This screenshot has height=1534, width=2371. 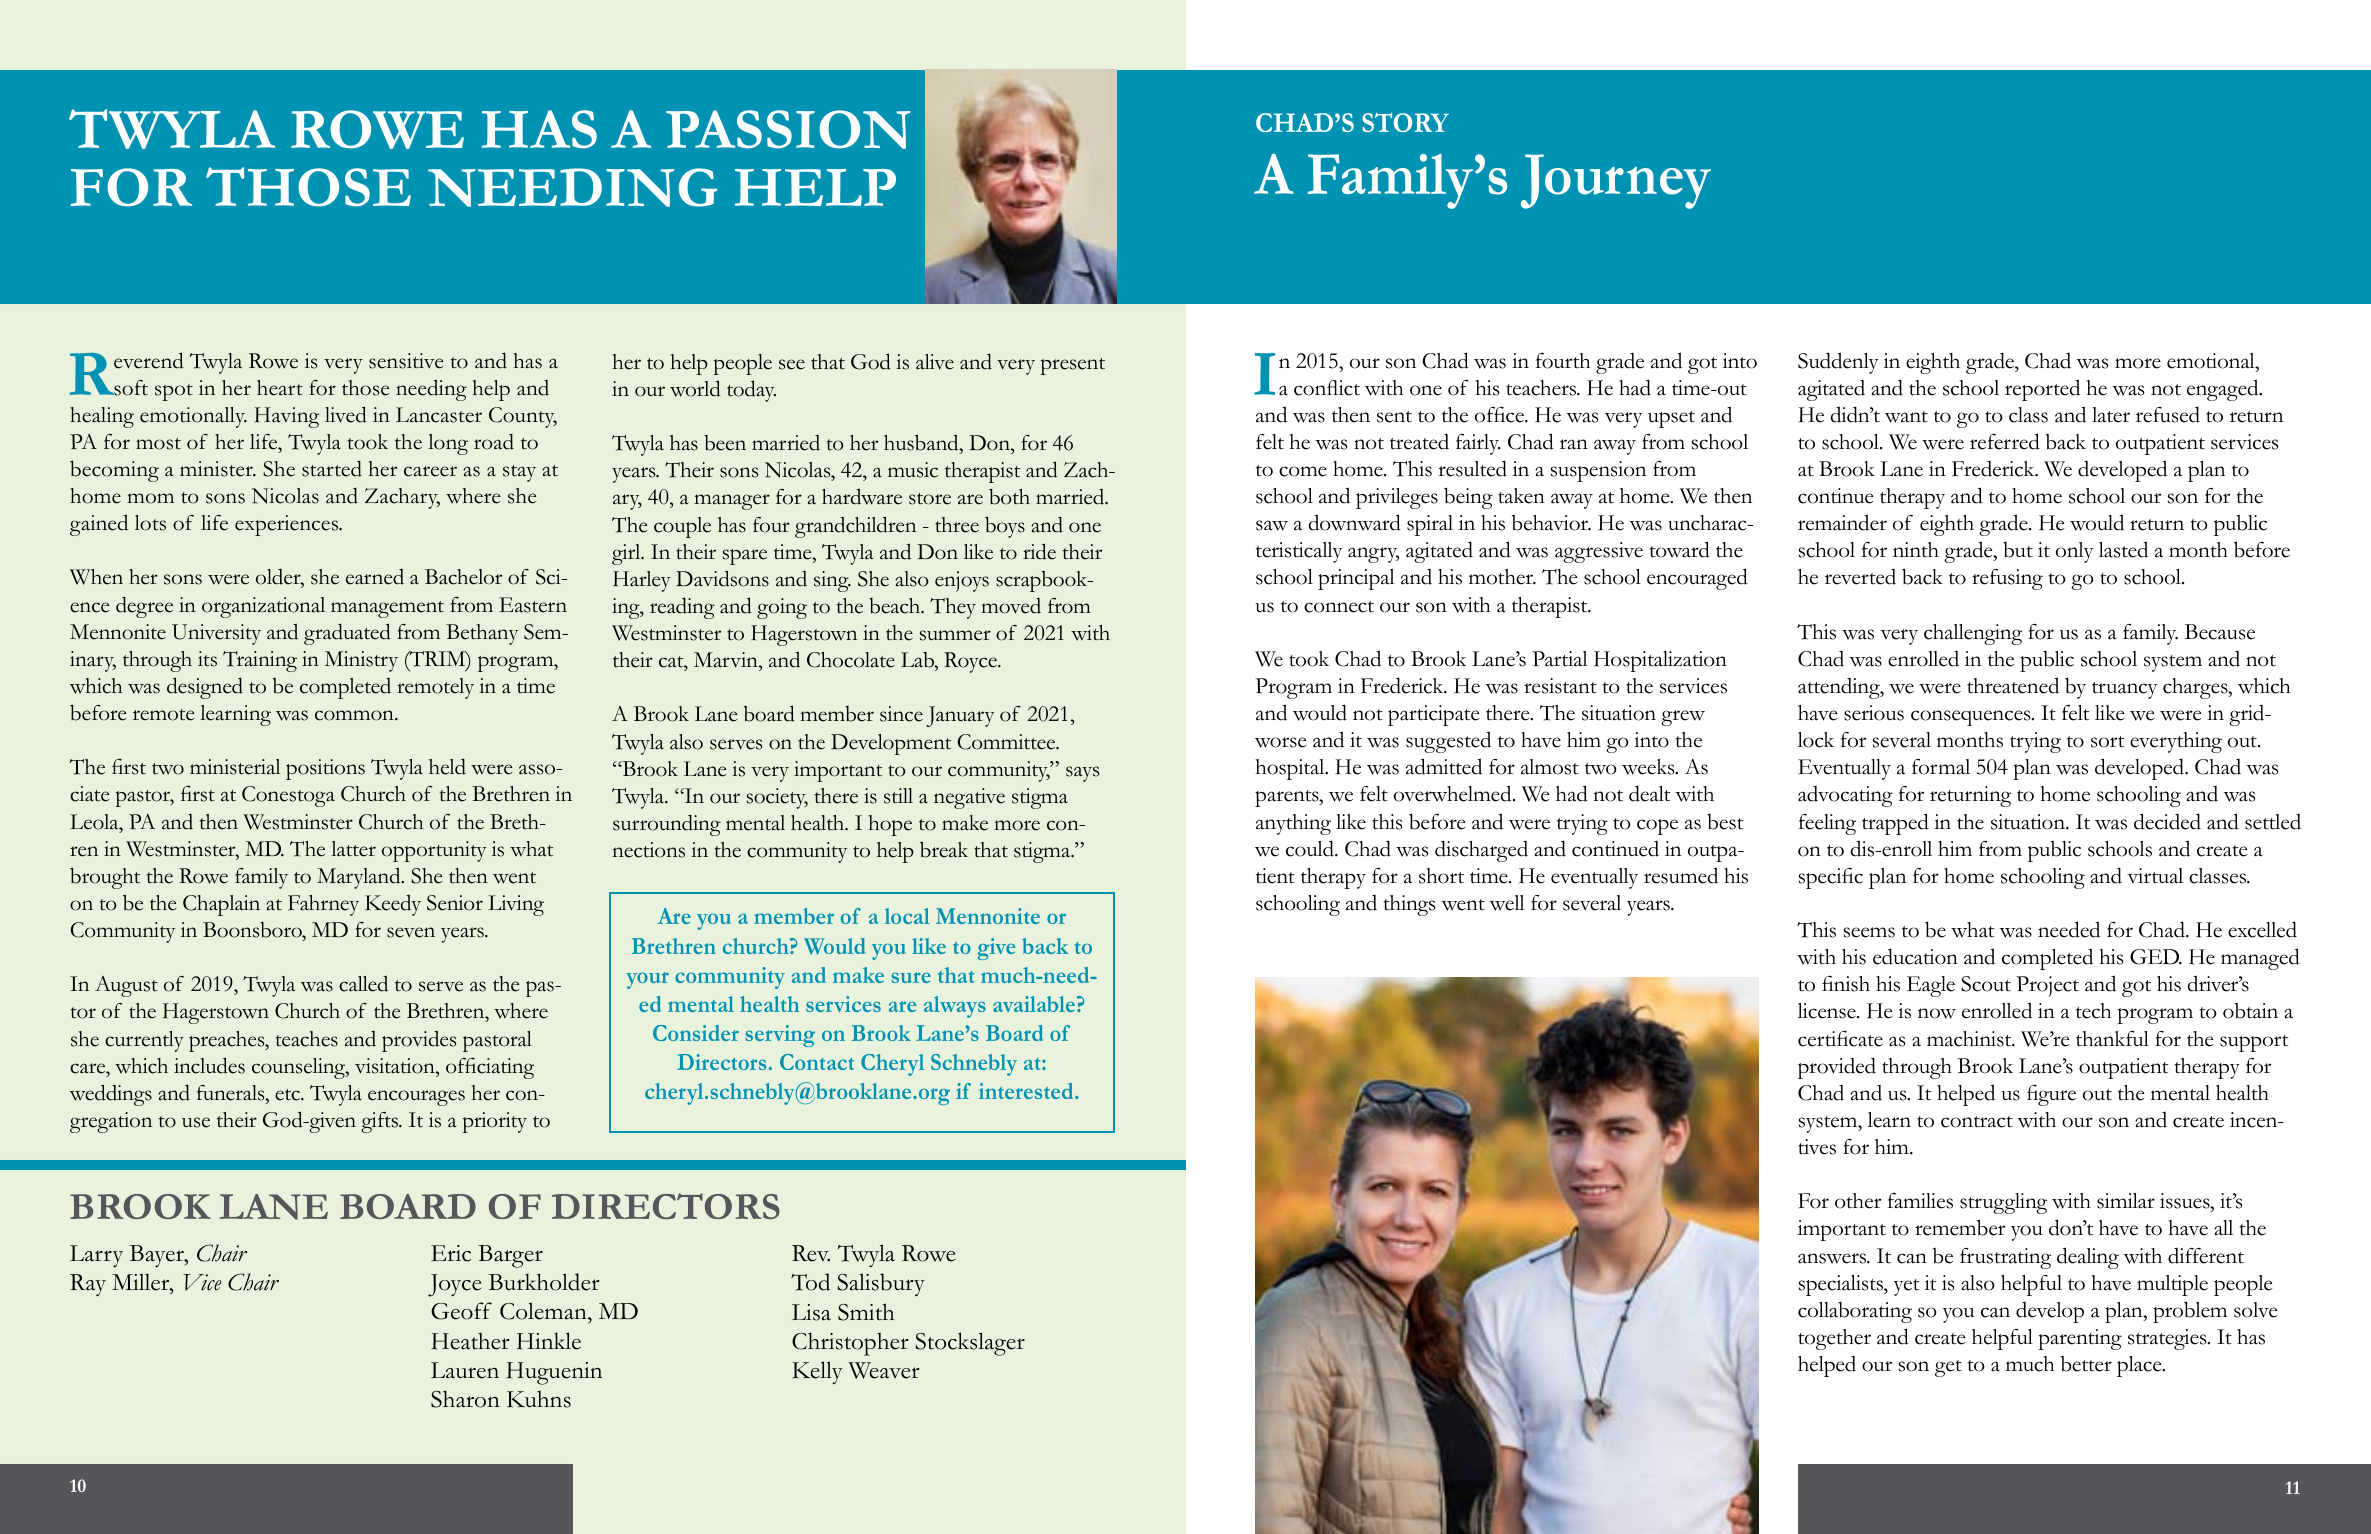 What do you see at coordinates (1039, 551) in the screenshot?
I see `ride` at bounding box center [1039, 551].
